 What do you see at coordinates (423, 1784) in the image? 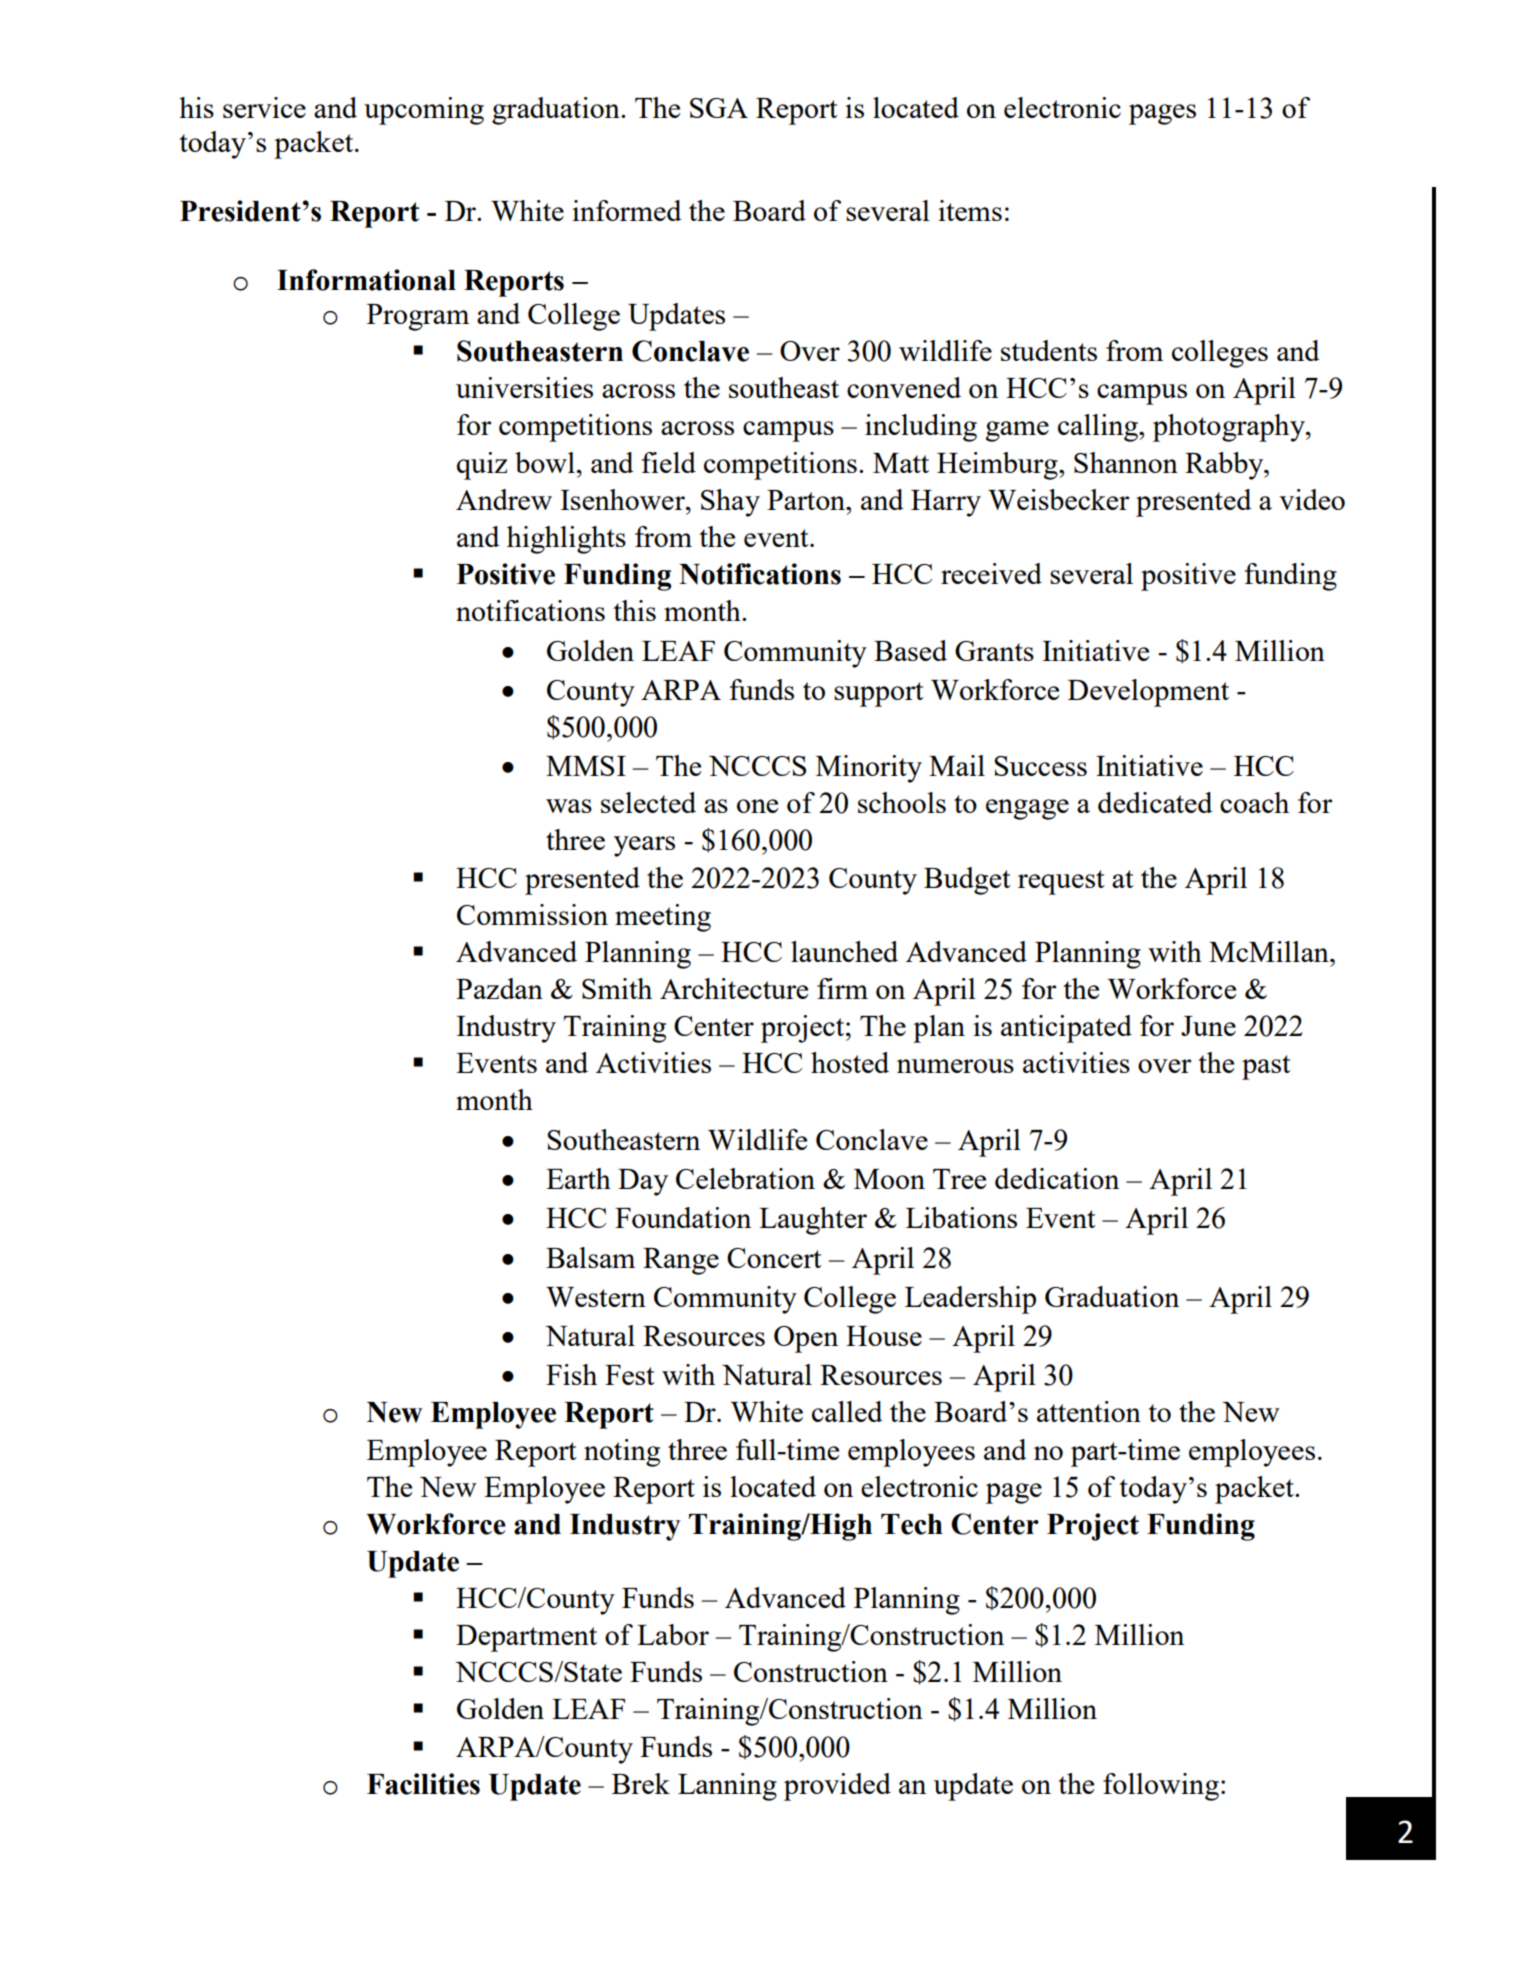
I see `Facilities` at bounding box center [423, 1784].
